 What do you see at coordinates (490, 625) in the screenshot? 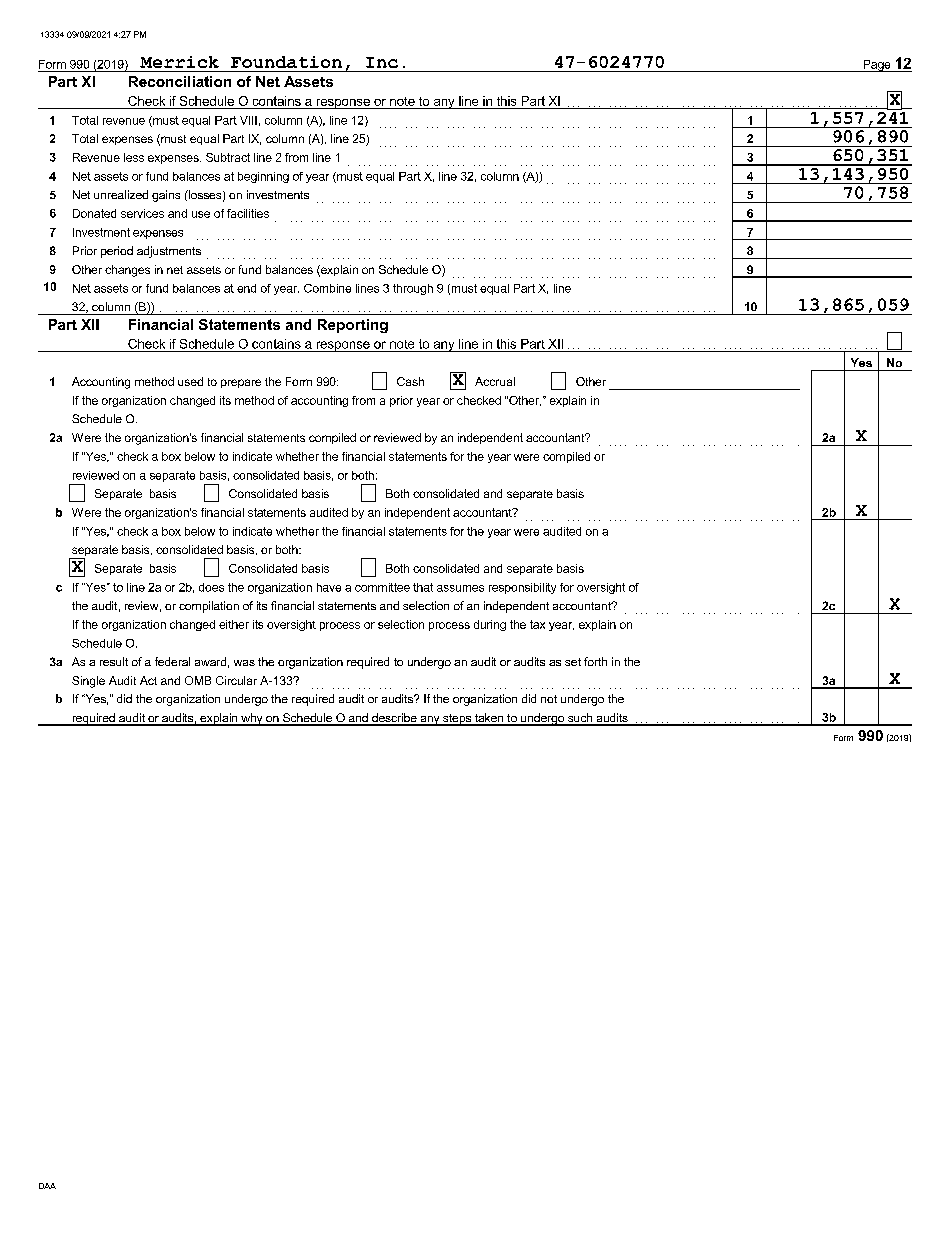
I see `during` at bounding box center [490, 625].
